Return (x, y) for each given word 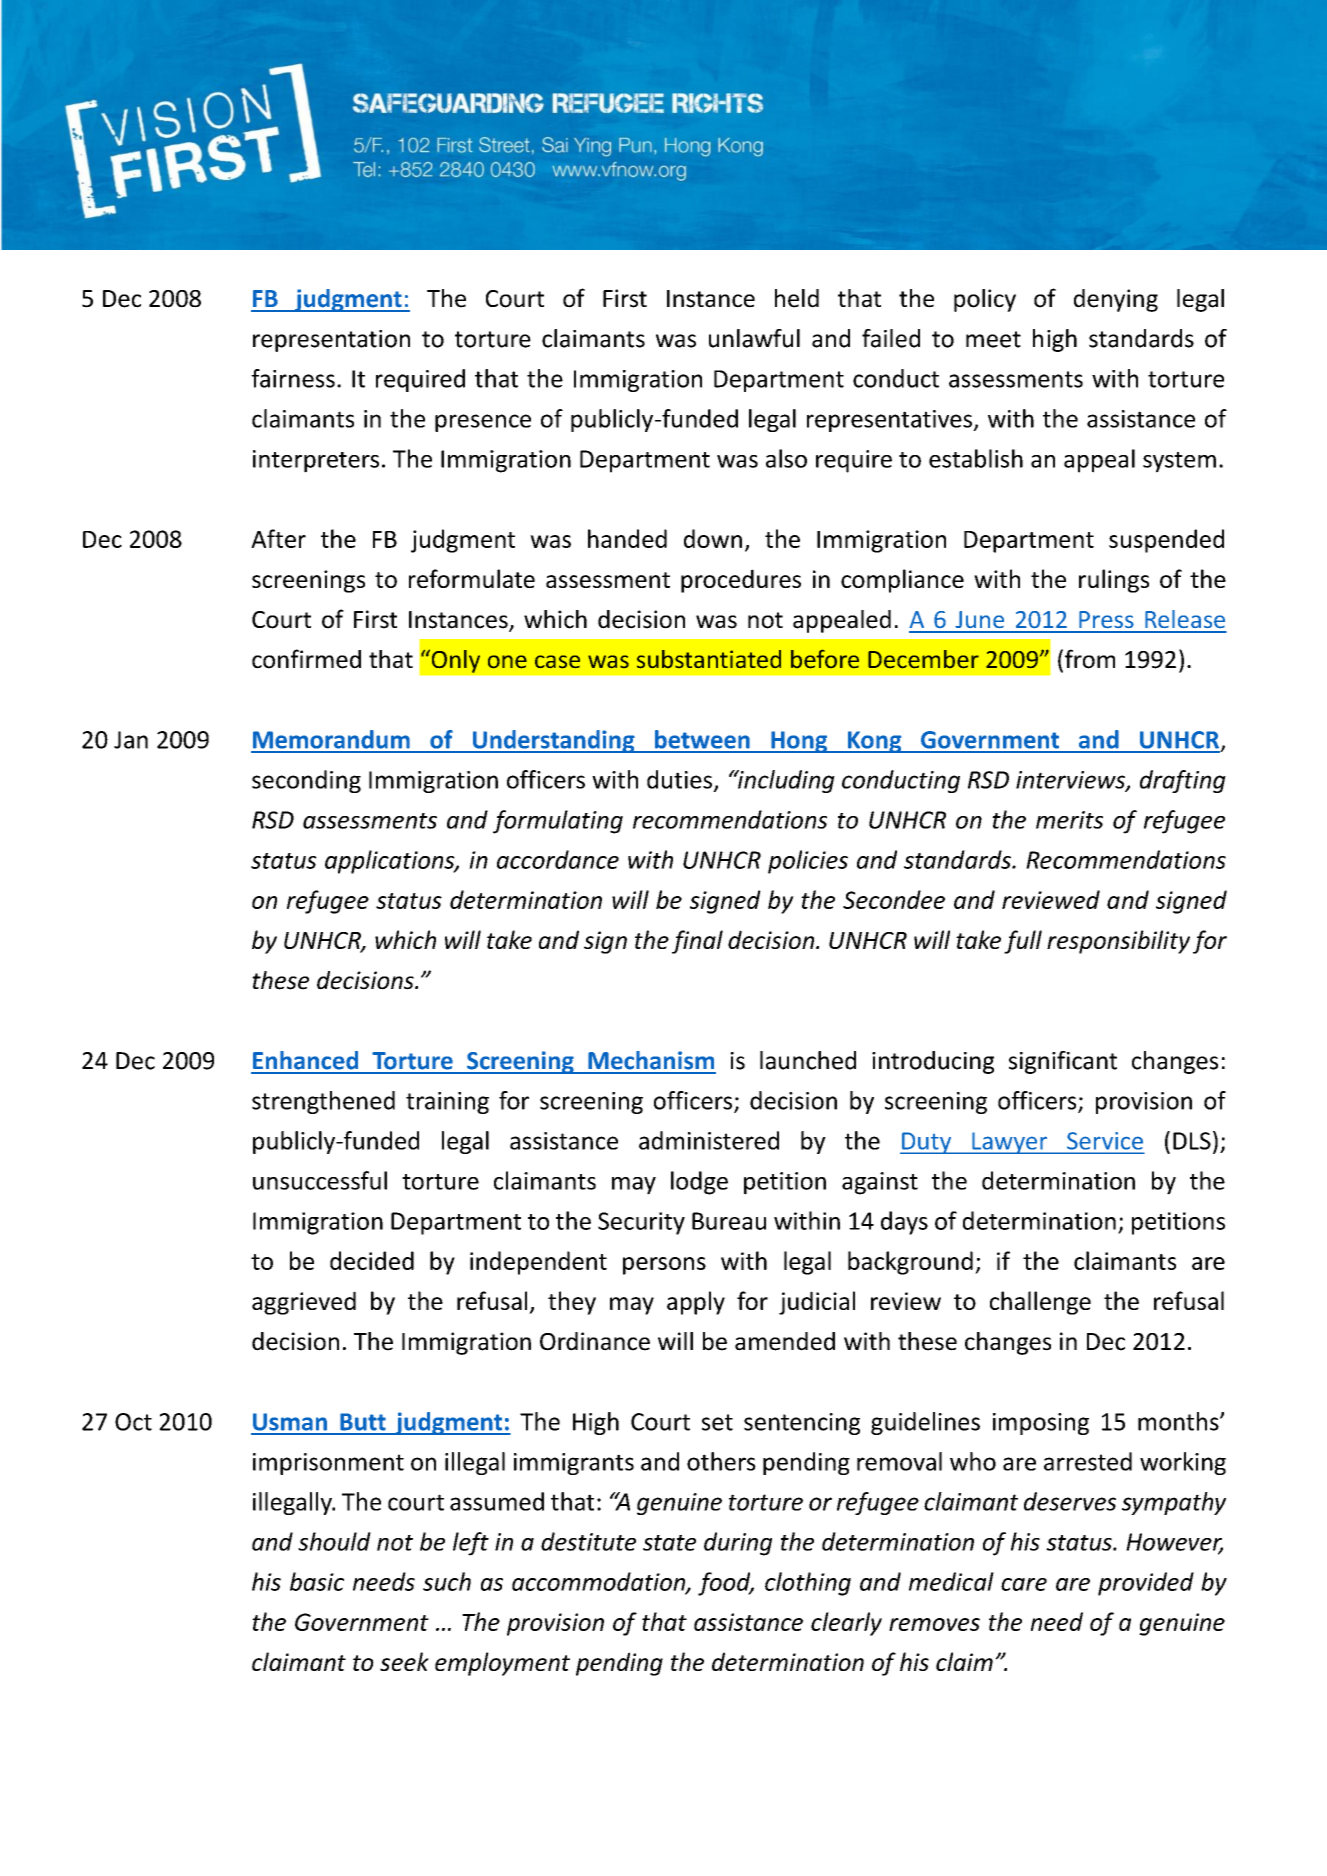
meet (993, 339)
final (697, 942)
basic (317, 1581)
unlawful (754, 338)
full (1023, 942)
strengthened (323, 1102)
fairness (293, 378)
